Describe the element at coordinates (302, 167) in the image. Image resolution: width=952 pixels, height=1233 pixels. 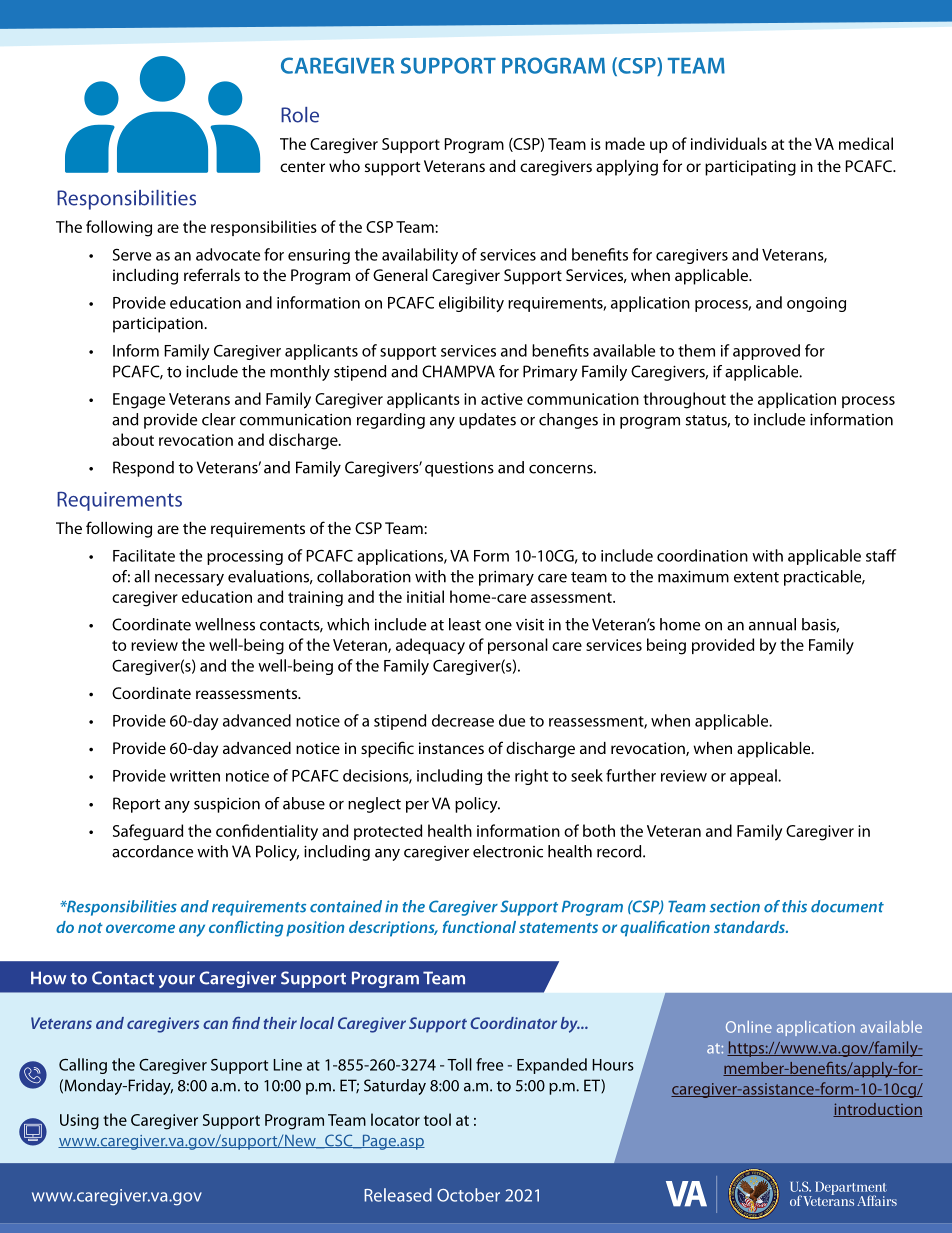
I see `center` at that location.
